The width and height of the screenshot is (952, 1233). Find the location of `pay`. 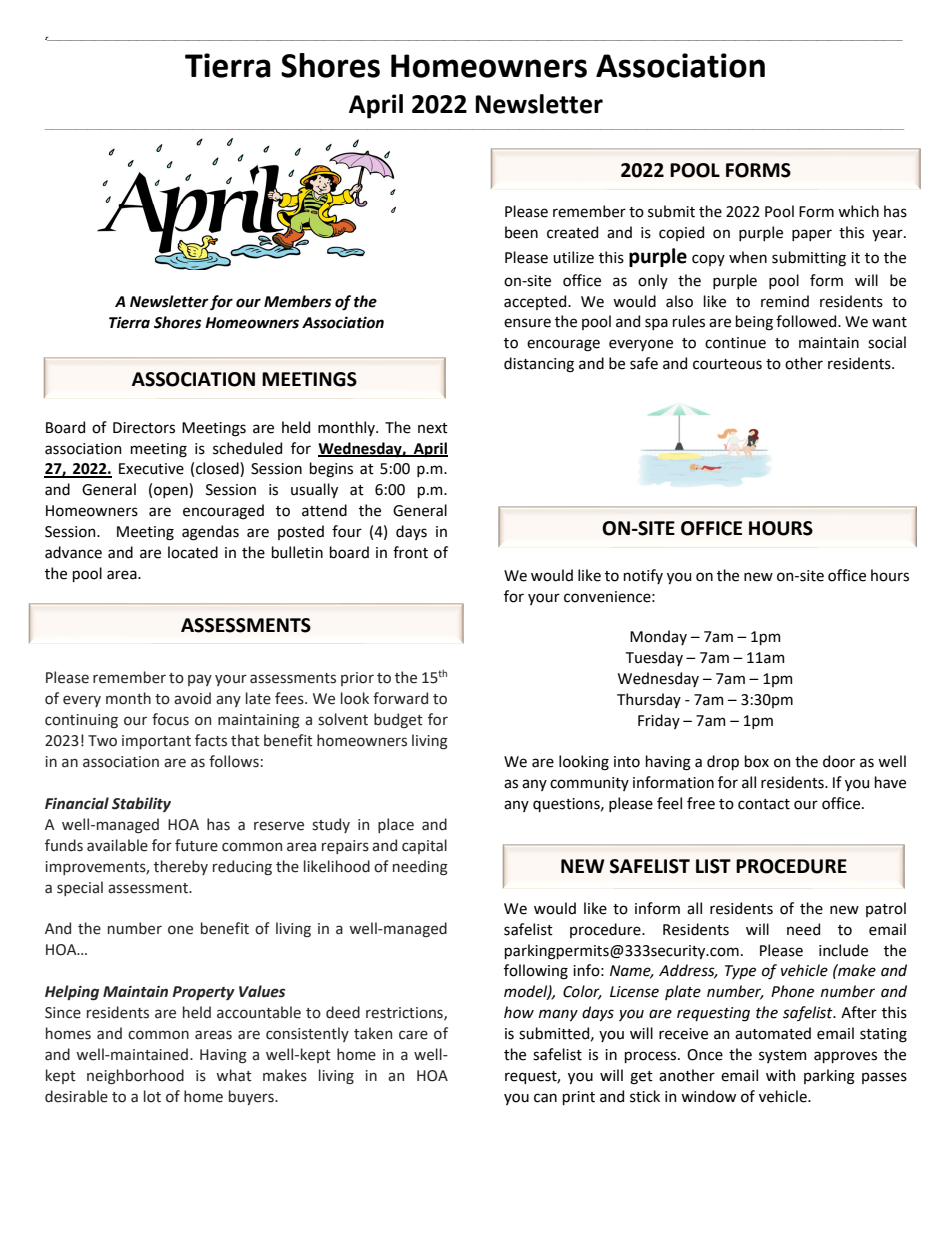

pay is located at coordinates (200, 680).
